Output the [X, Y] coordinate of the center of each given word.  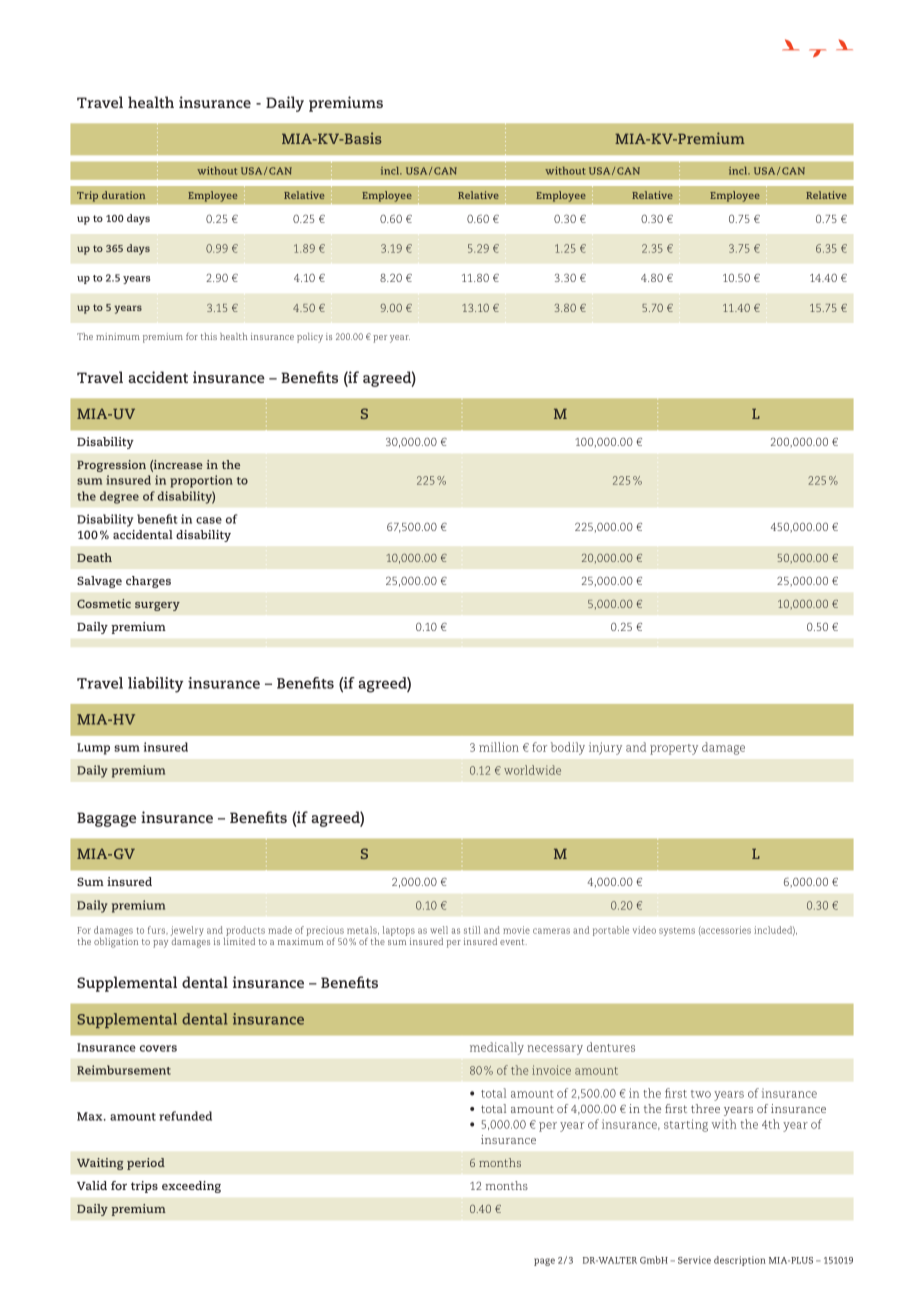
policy [310, 338]
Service [694, 1260]
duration [123, 195]
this [209, 336]
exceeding [191, 1187]
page [544, 1262]
